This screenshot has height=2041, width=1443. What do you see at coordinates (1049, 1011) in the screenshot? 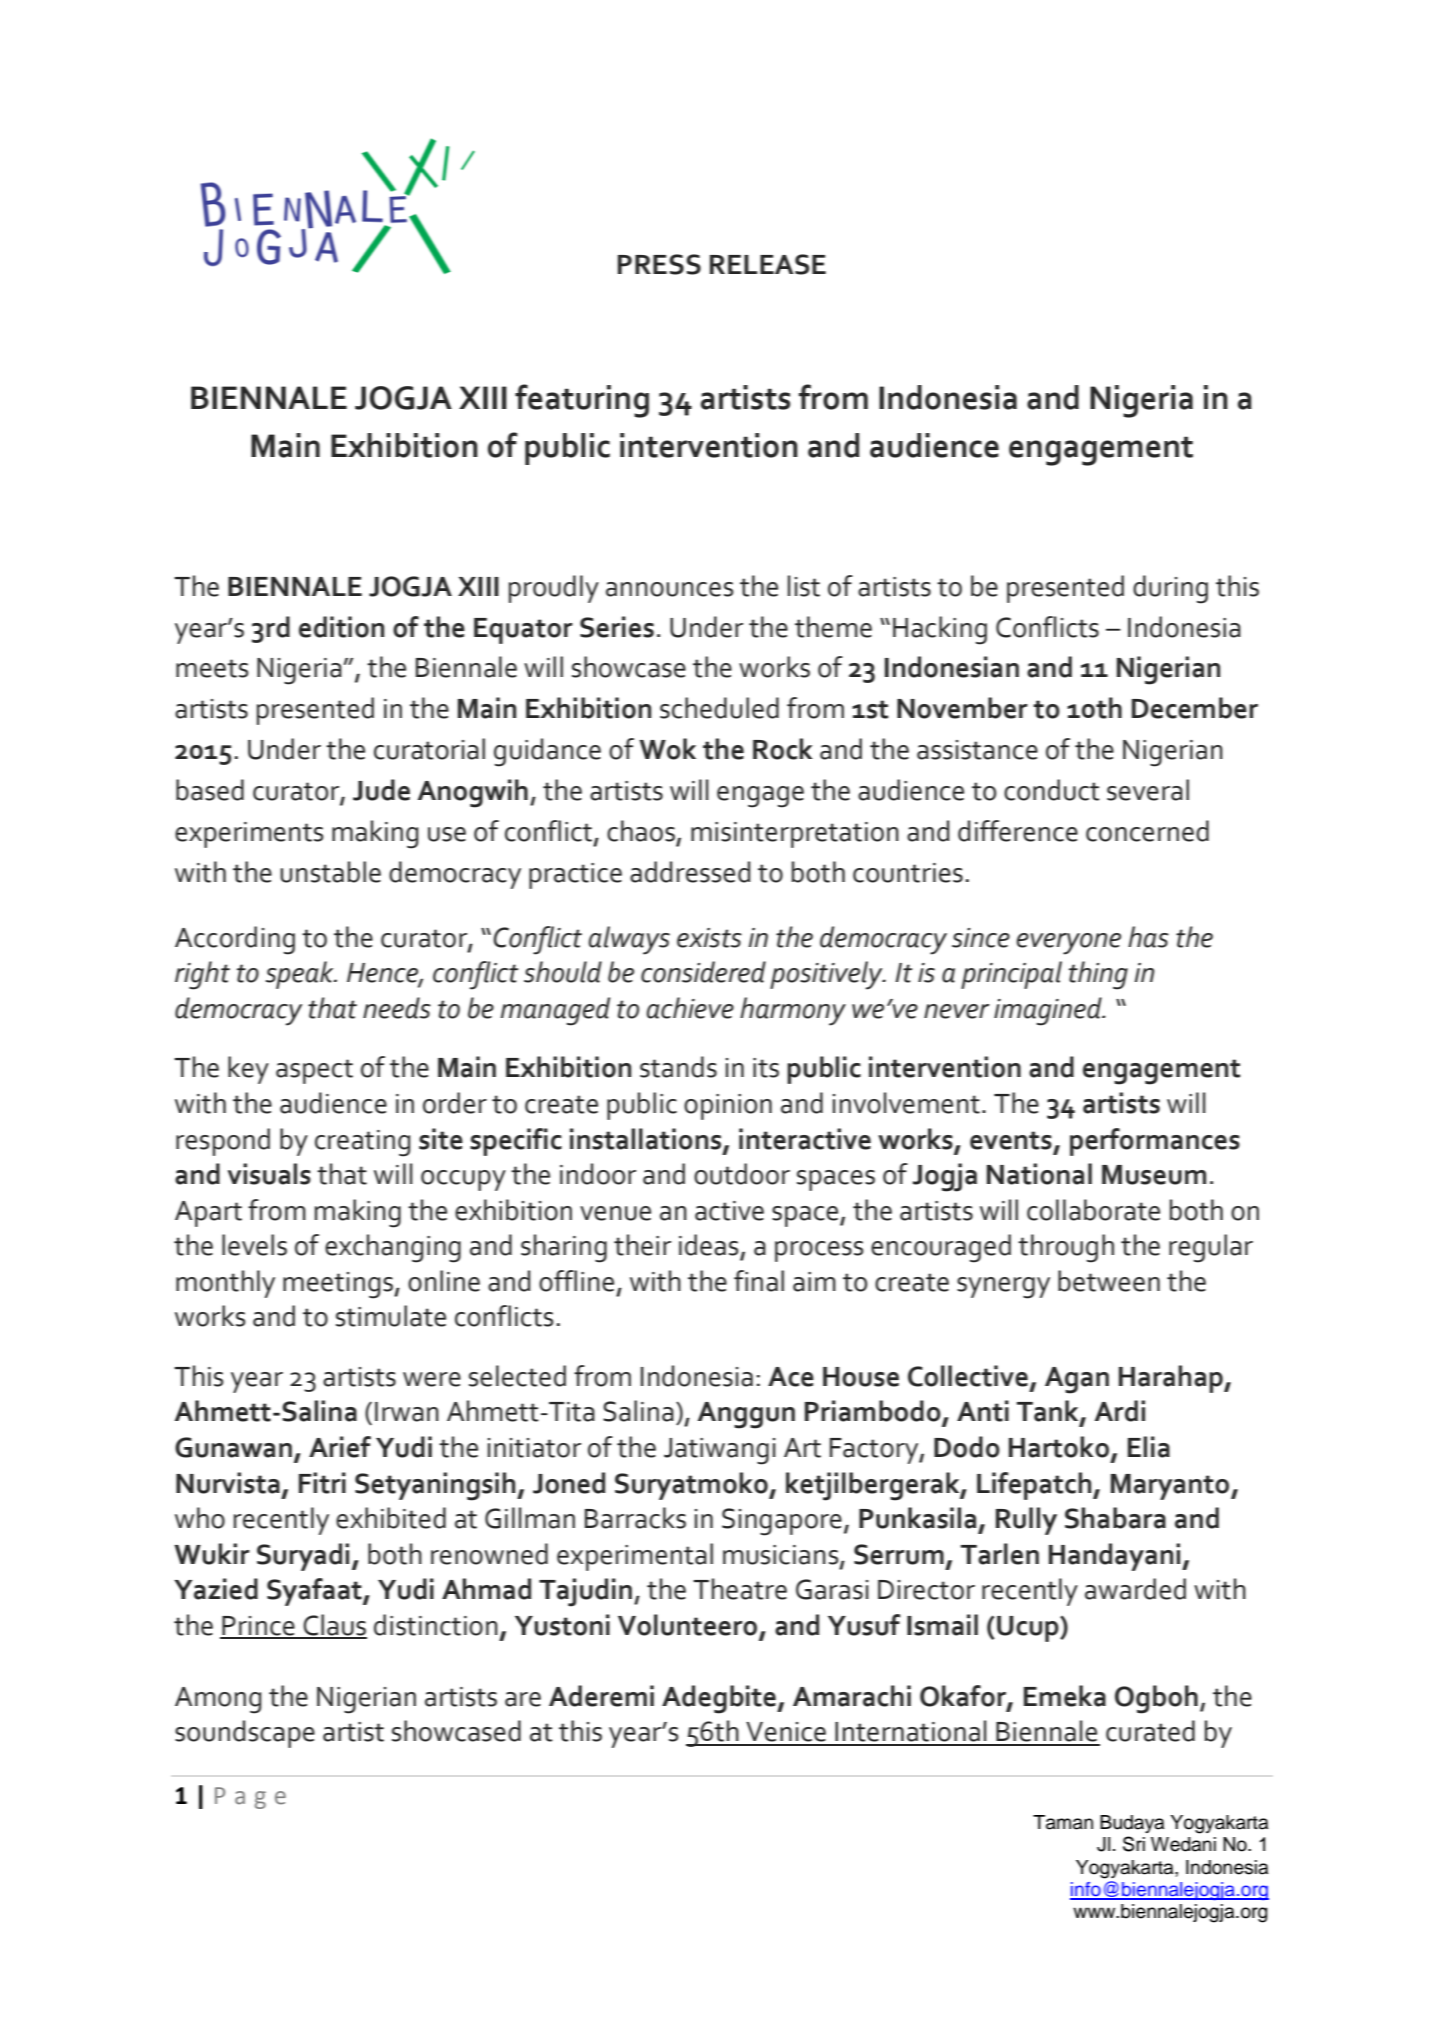
I see `imagined` at bounding box center [1049, 1011].
